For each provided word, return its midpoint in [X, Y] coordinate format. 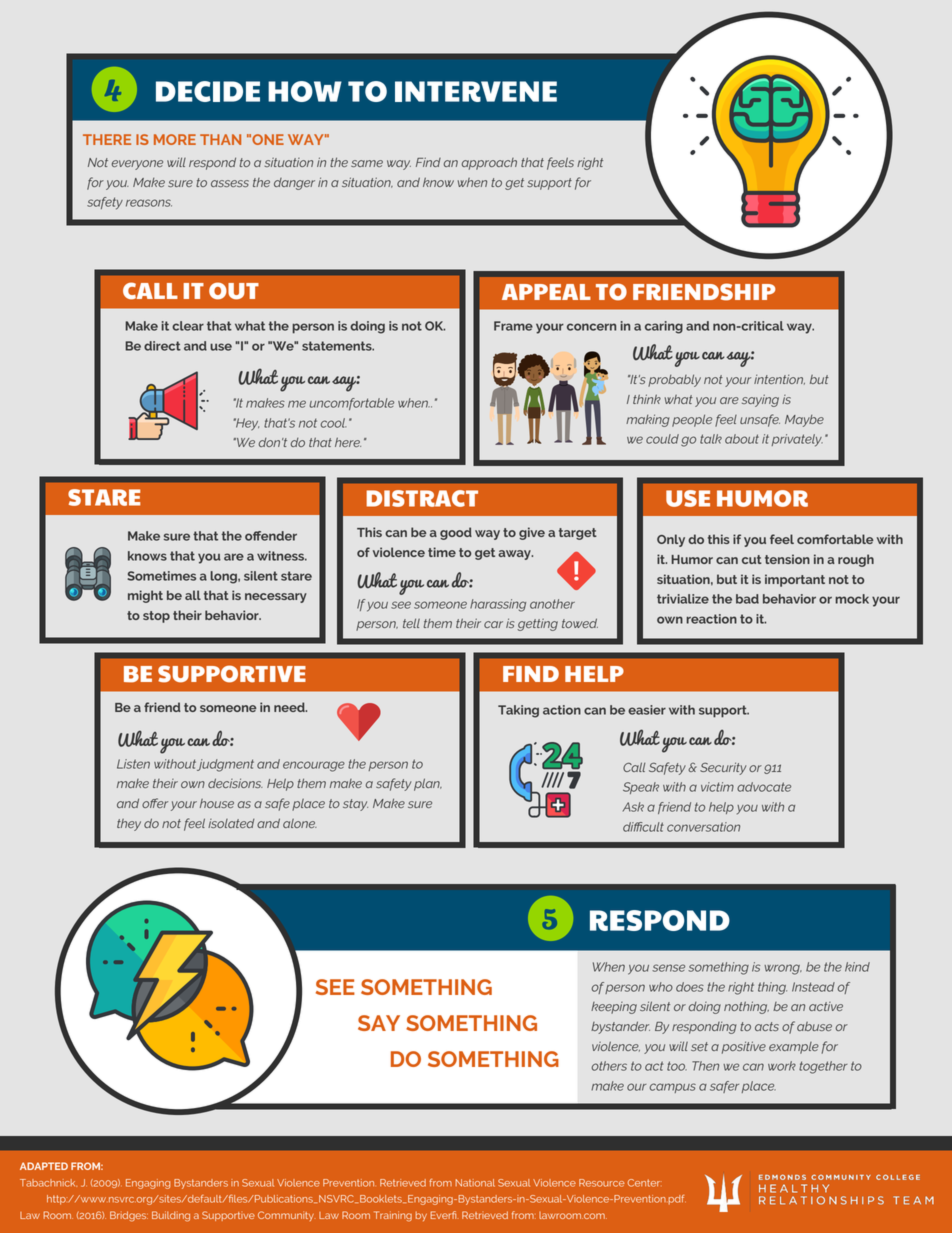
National [475, 1183]
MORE [175, 139]
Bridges [129, 1216]
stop [156, 617]
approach [489, 164]
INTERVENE [476, 91]
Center [645, 1183]
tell [411, 623]
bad [747, 599]
